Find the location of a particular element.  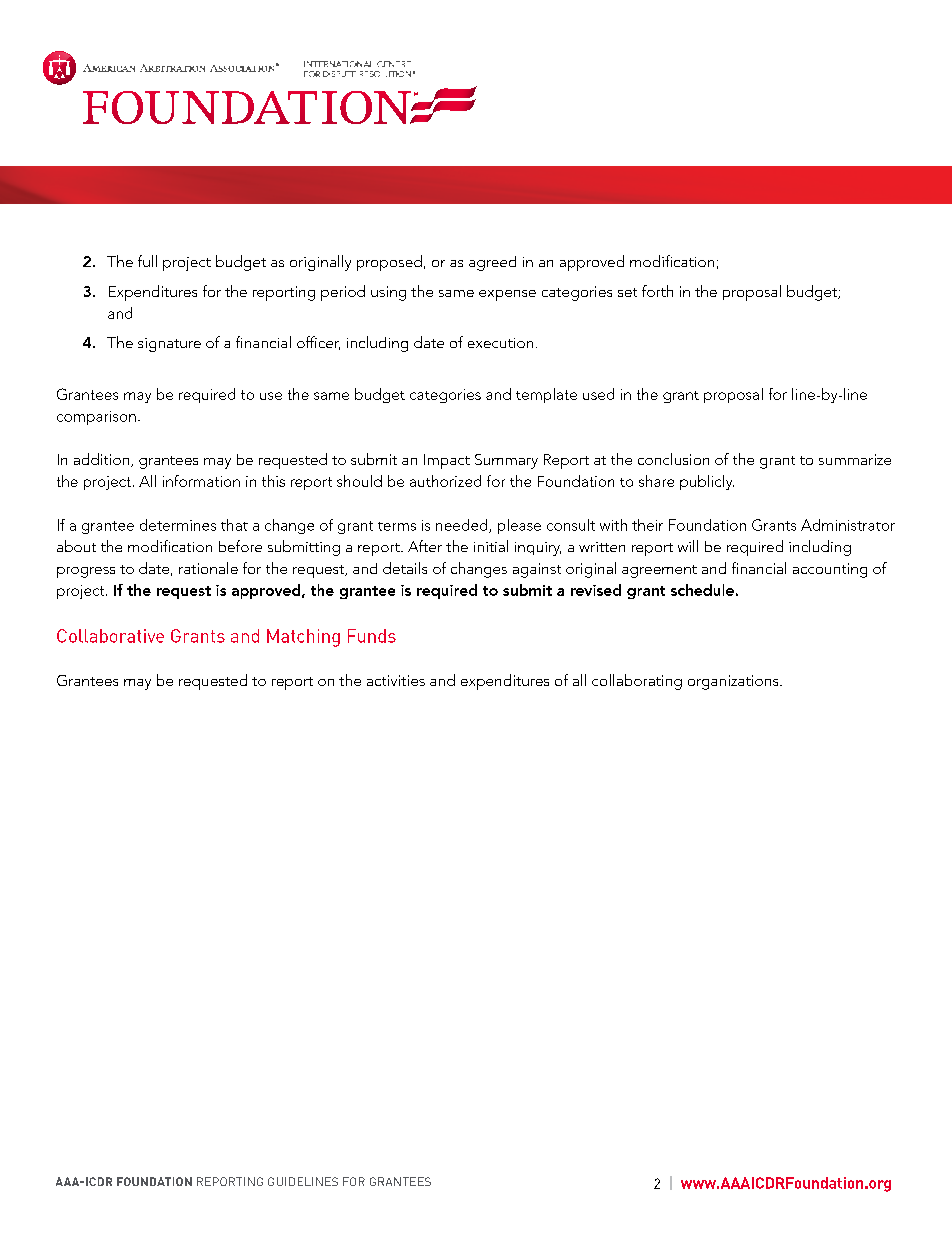

agreed is located at coordinates (492, 263).
